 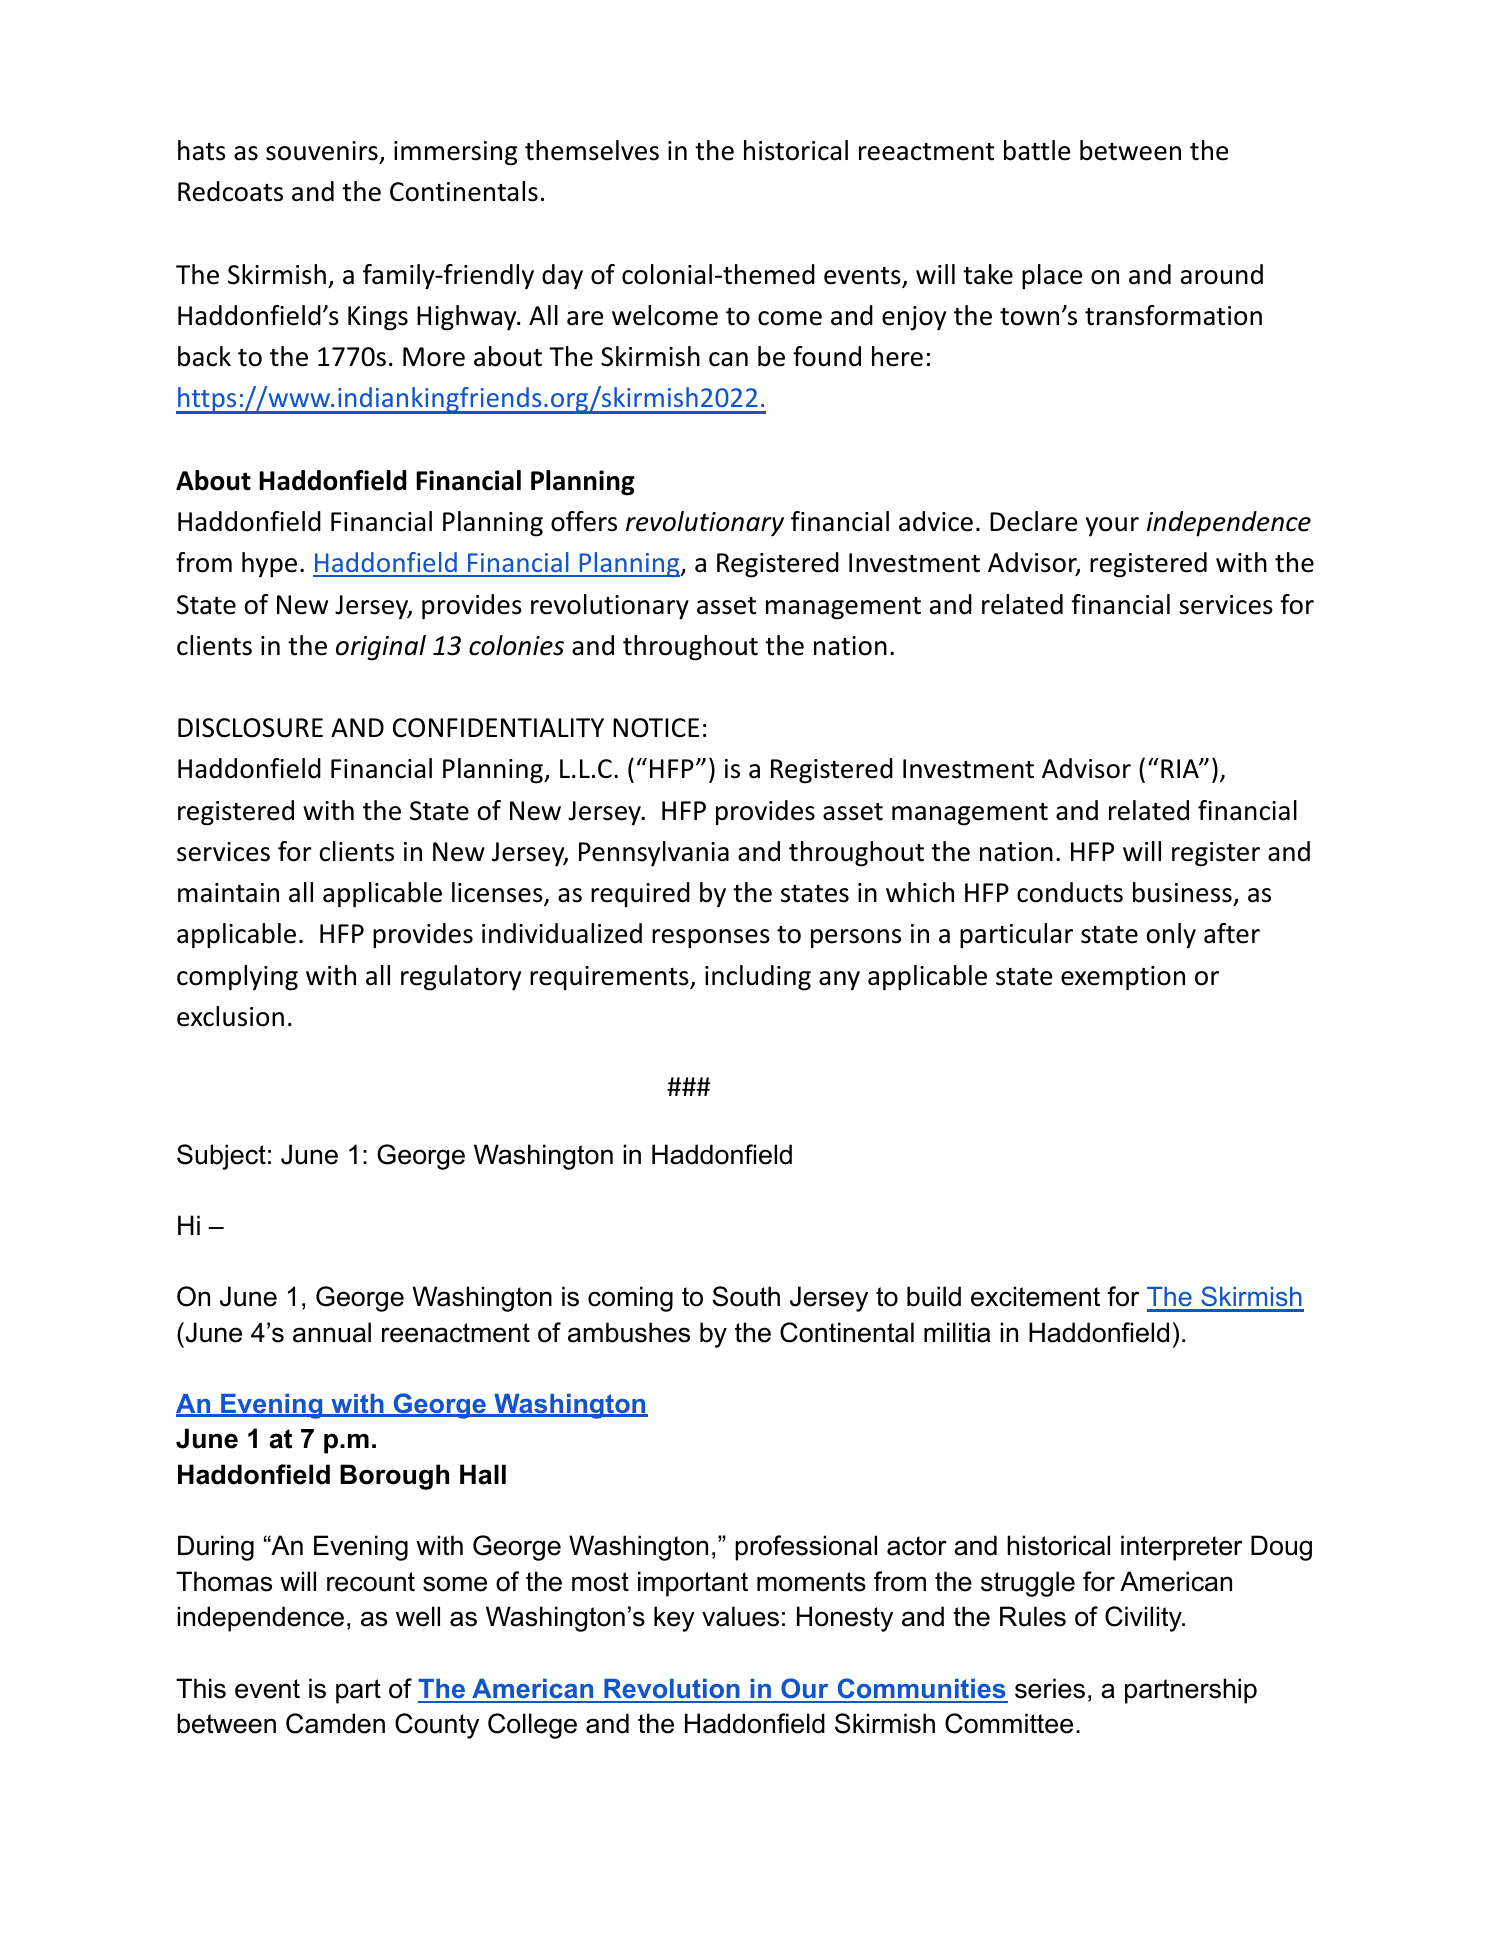 What do you see at coordinates (592, 150) in the screenshot?
I see `themselves` at bounding box center [592, 150].
